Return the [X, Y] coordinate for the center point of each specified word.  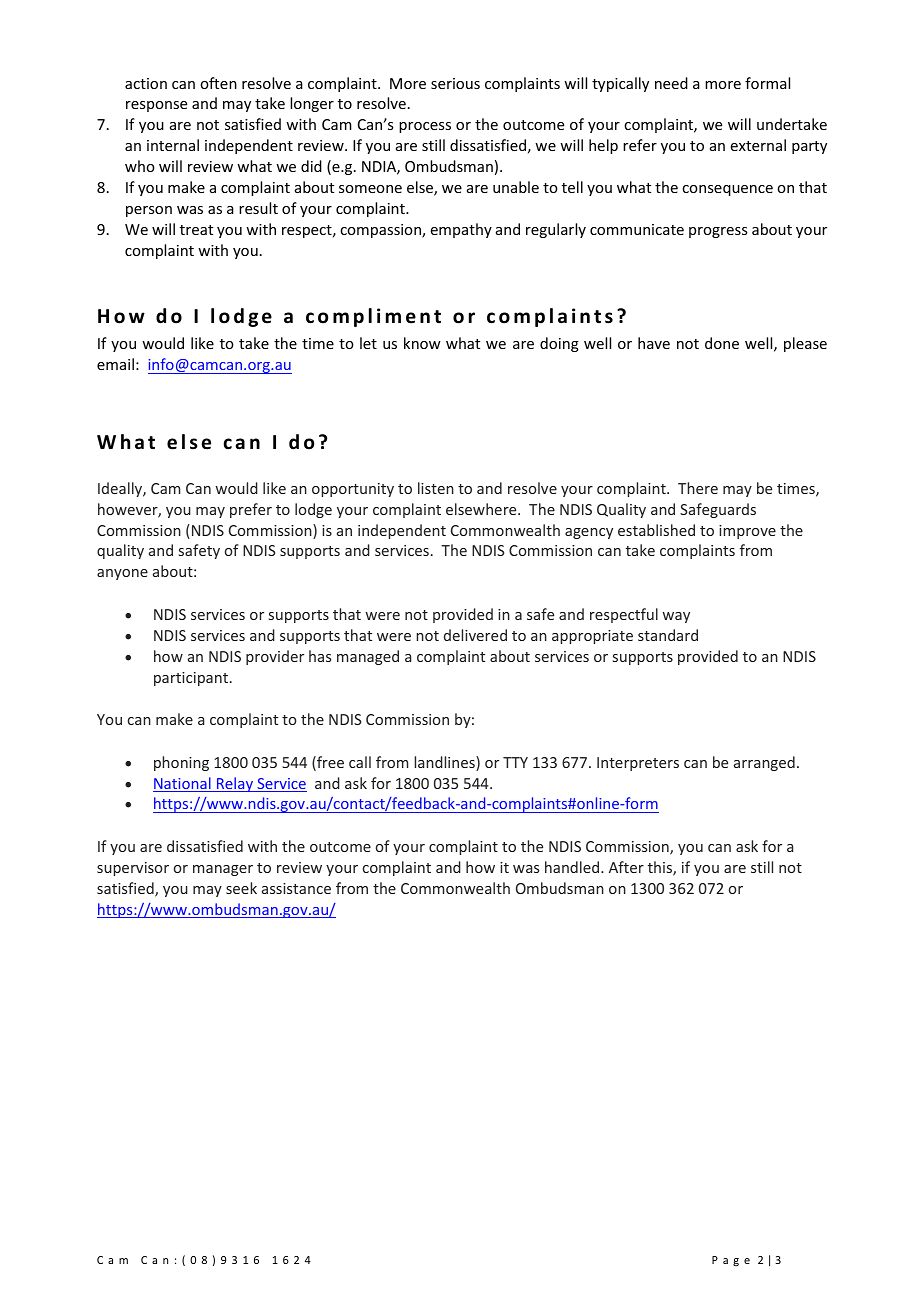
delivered [475, 635]
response [156, 106]
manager [223, 870]
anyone [122, 574]
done [722, 343]
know [422, 343]
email [115, 364]
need [671, 83]
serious [455, 83]
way [676, 617]
